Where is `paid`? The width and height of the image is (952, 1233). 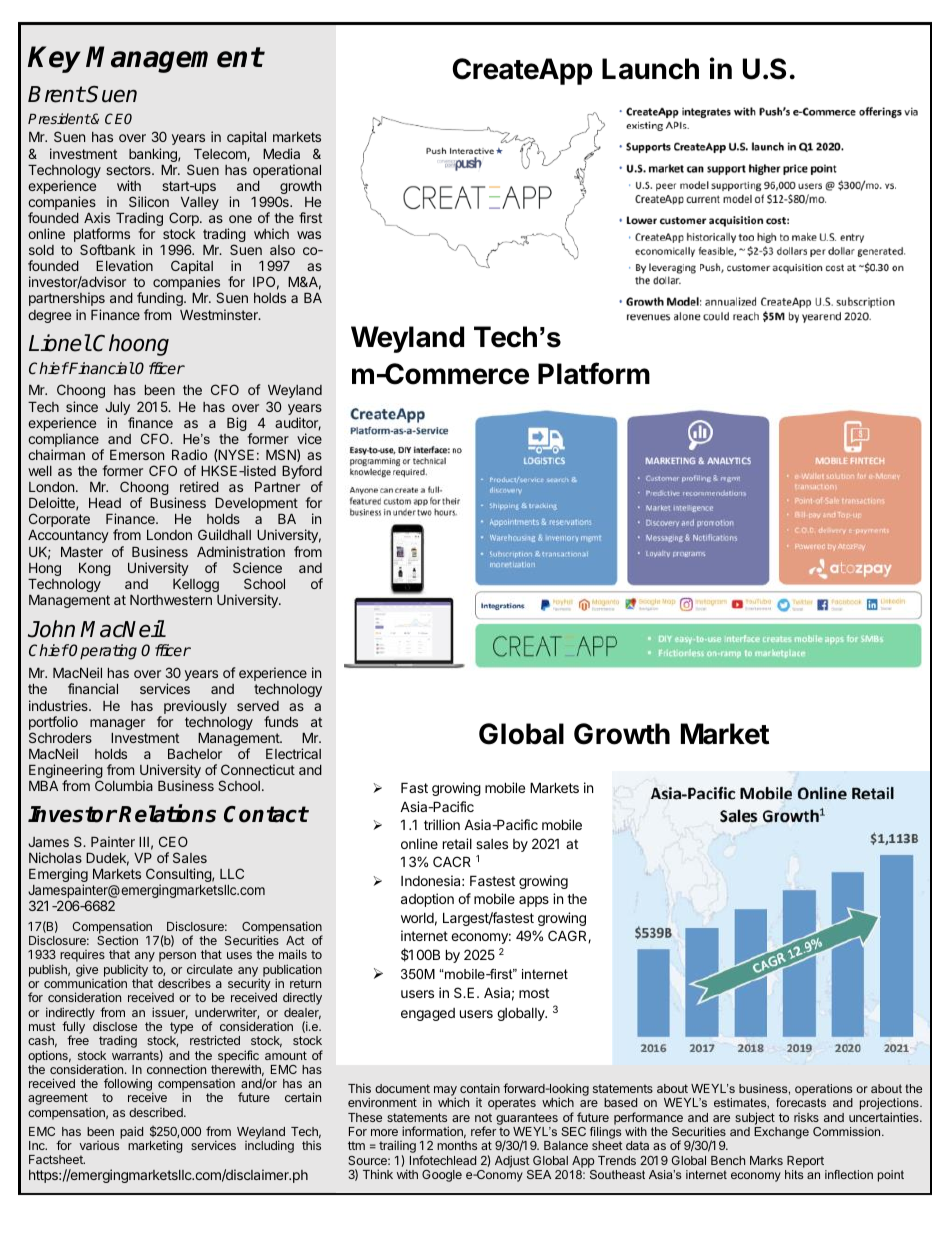 paid is located at coordinates (131, 1132).
